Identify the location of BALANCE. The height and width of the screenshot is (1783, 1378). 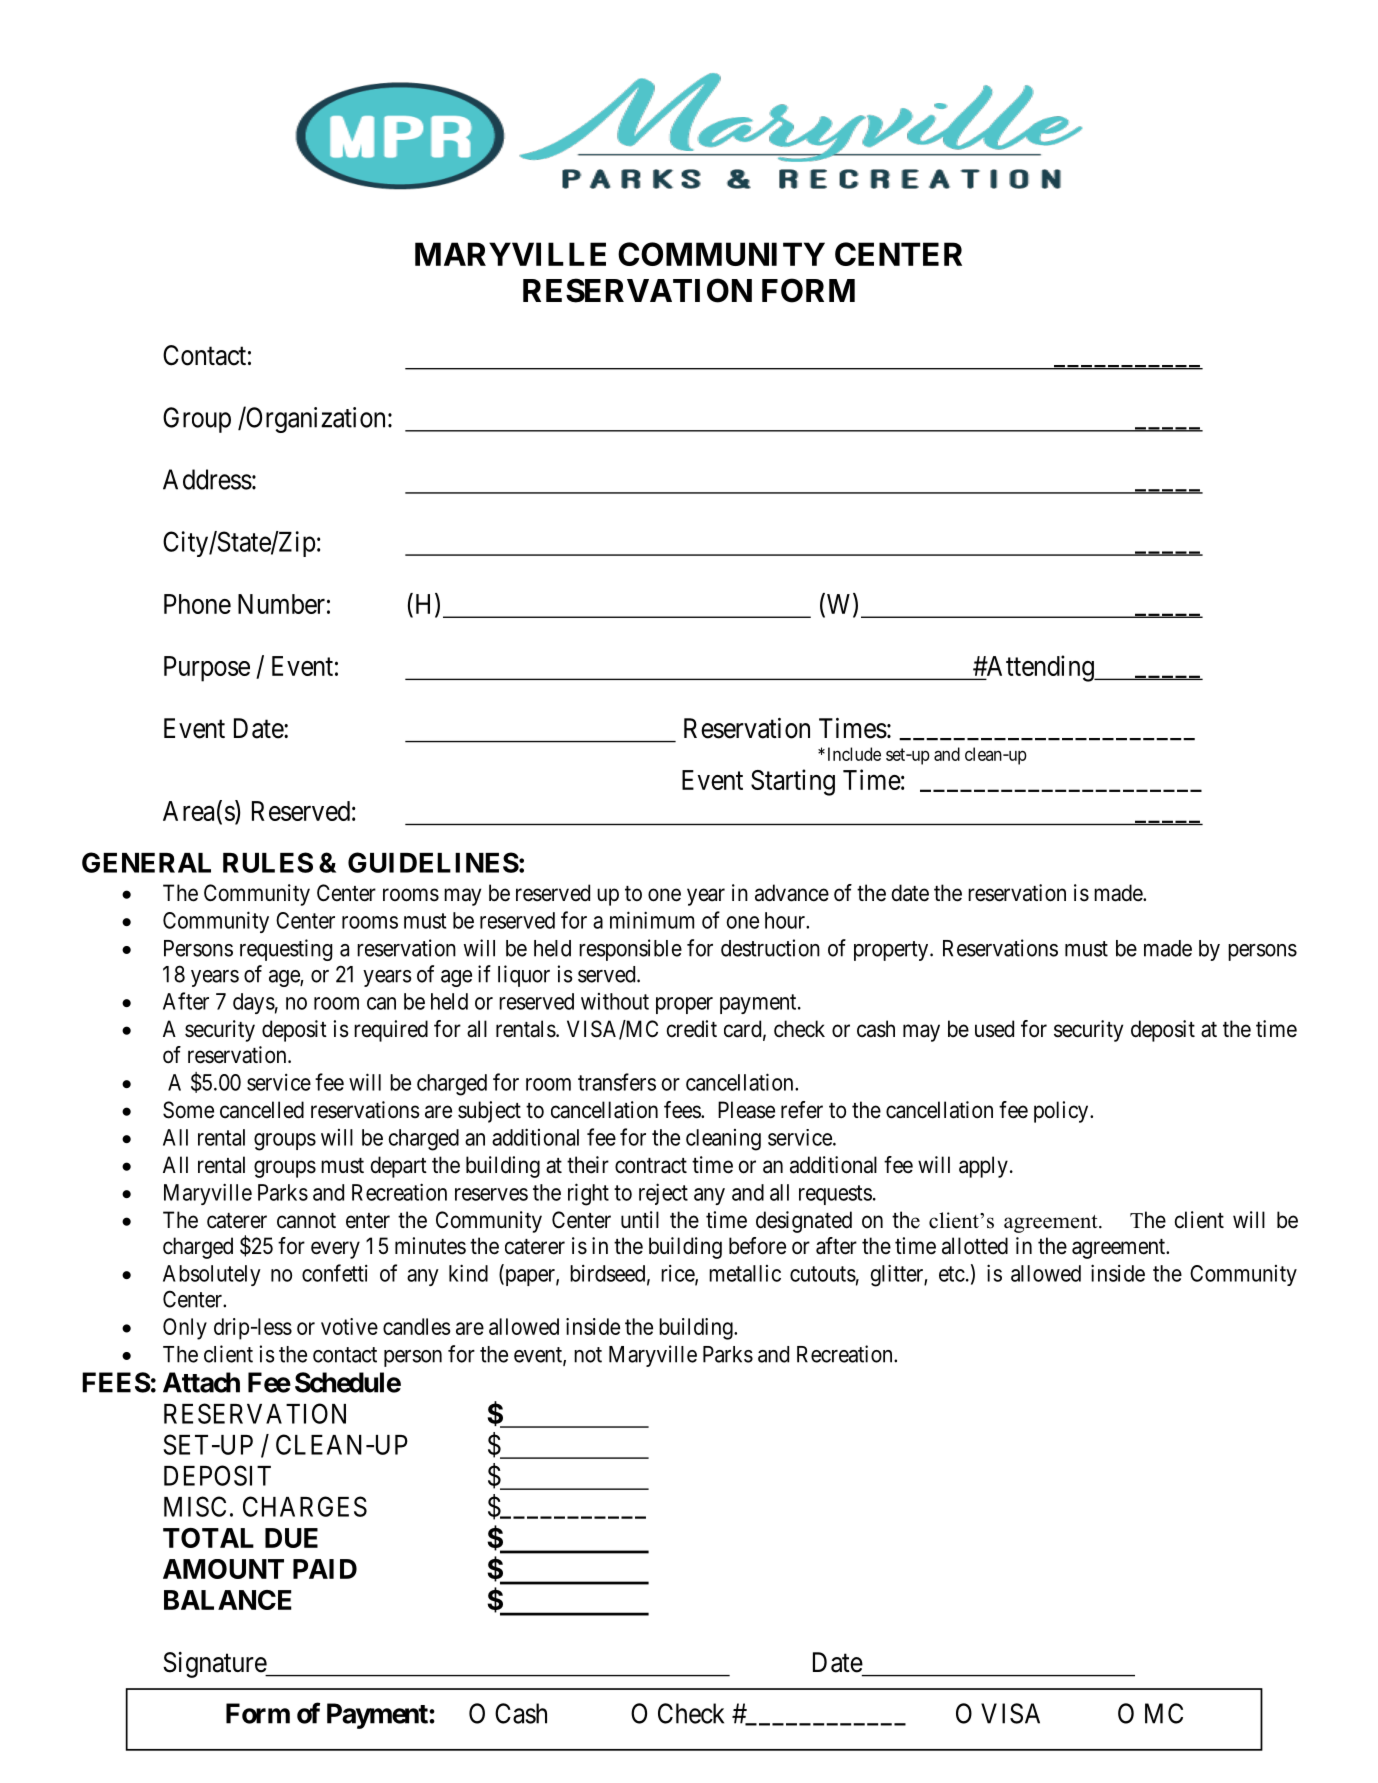
(228, 1600).
